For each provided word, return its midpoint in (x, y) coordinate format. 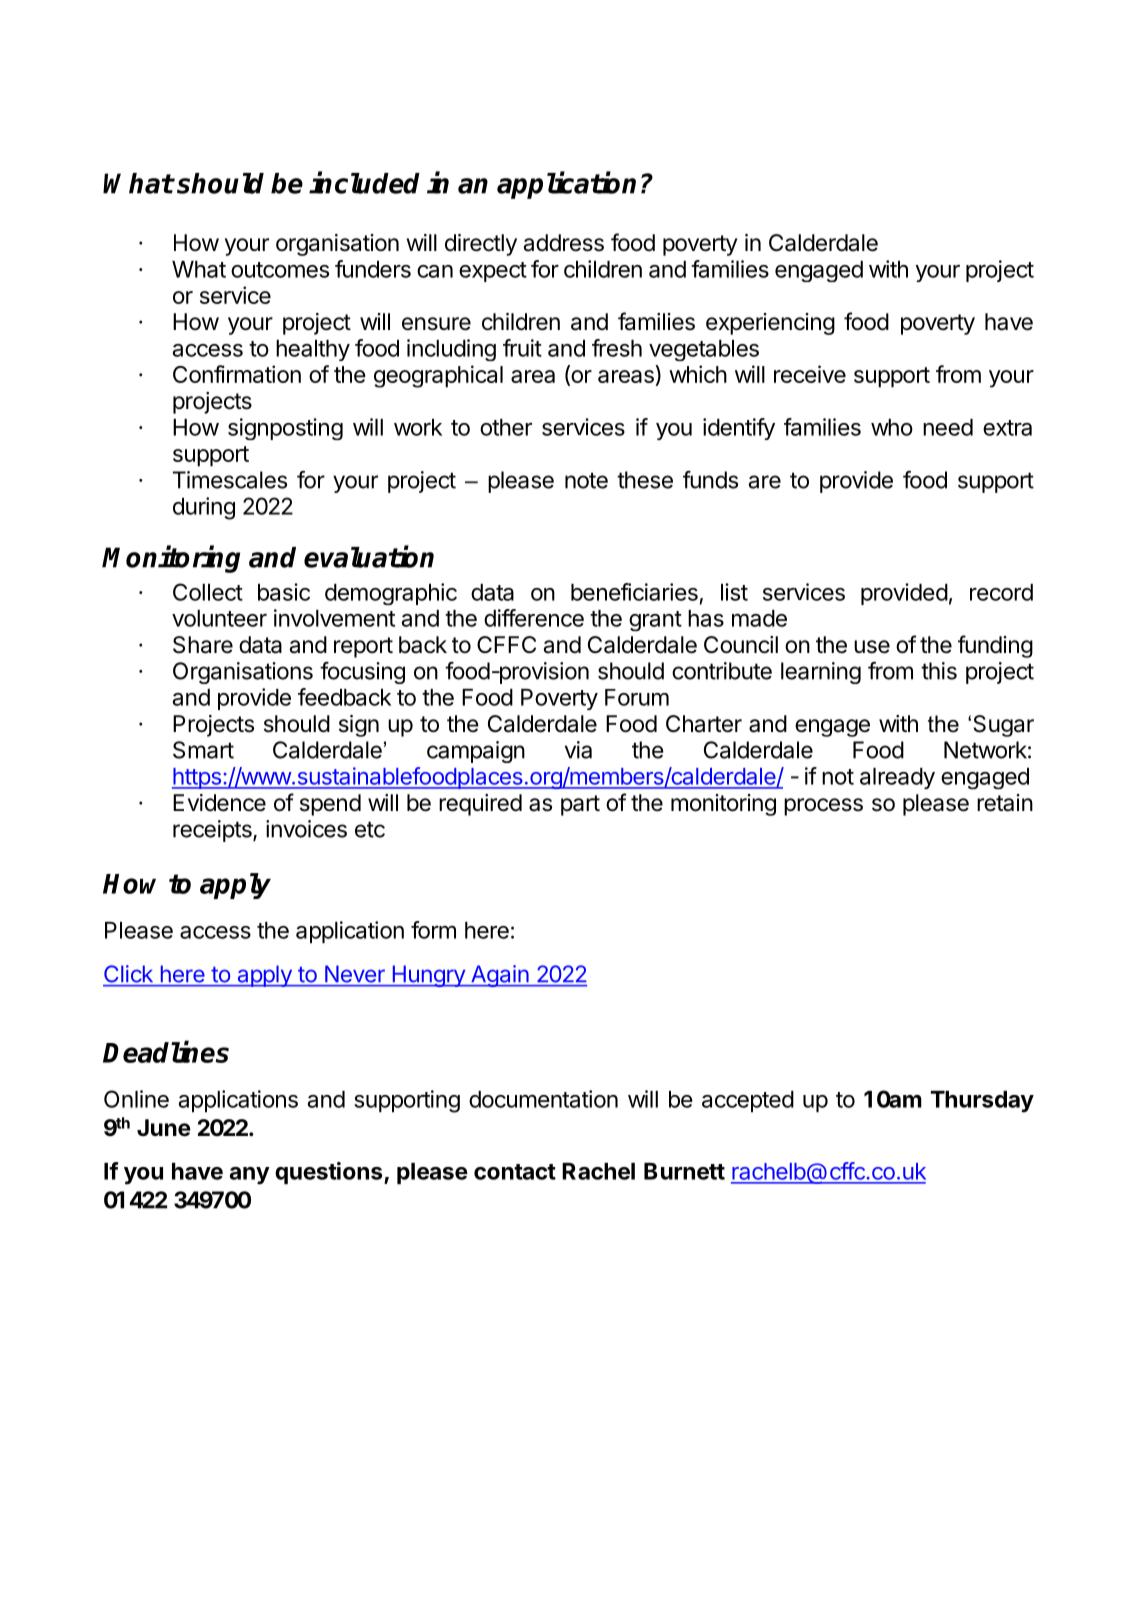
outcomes (280, 270)
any (250, 1176)
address (563, 243)
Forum (637, 697)
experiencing (770, 324)
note (586, 480)
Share (203, 645)
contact (515, 1172)
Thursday (982, 1102)
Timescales (230, 480)
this (939, 671)
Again (499, 976)
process (823, 807)
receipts (213, 831)
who (892, 427)
